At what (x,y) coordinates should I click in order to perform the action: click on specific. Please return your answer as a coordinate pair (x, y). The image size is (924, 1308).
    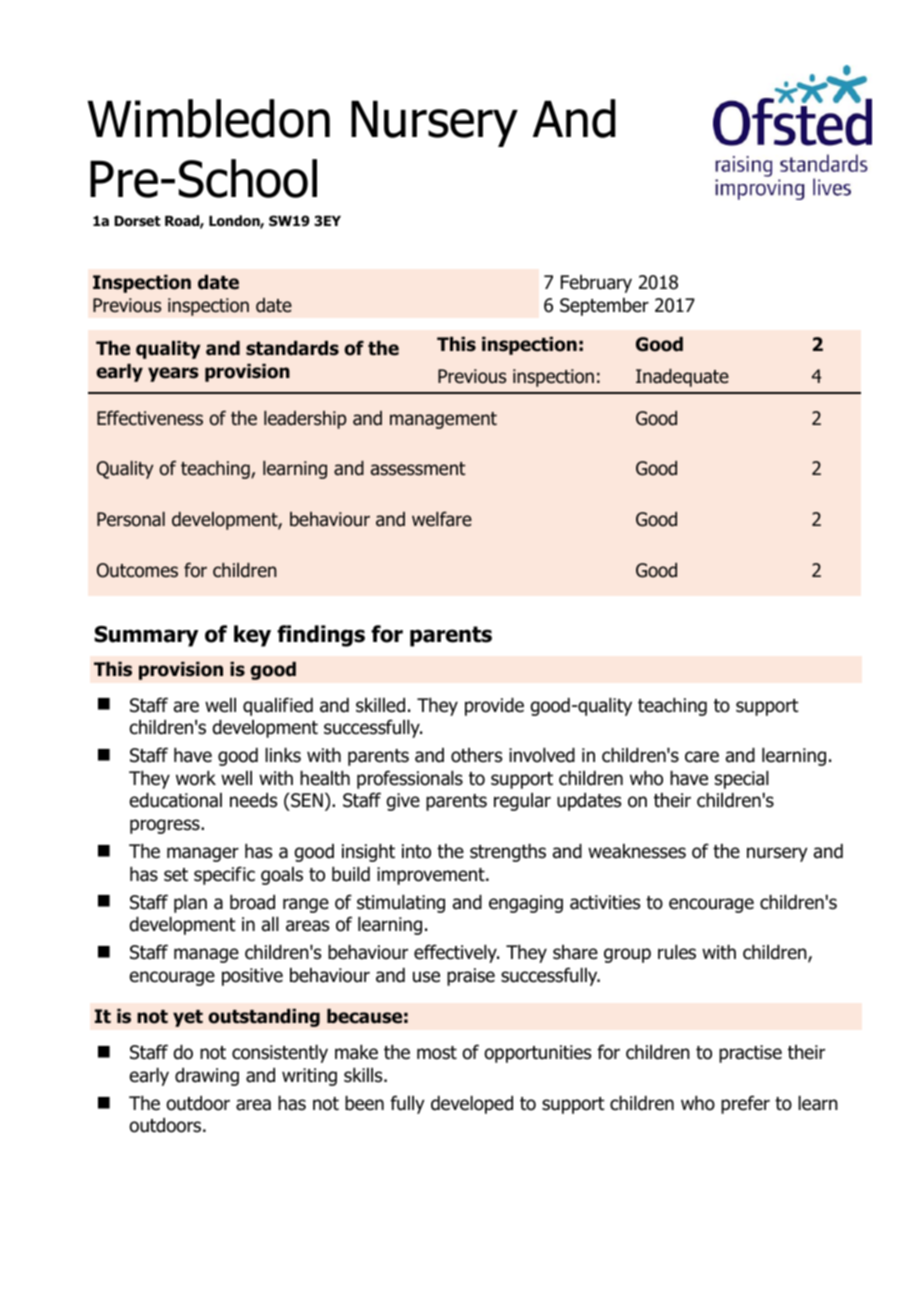
    Looking at the image, I should click on (224, 875).
